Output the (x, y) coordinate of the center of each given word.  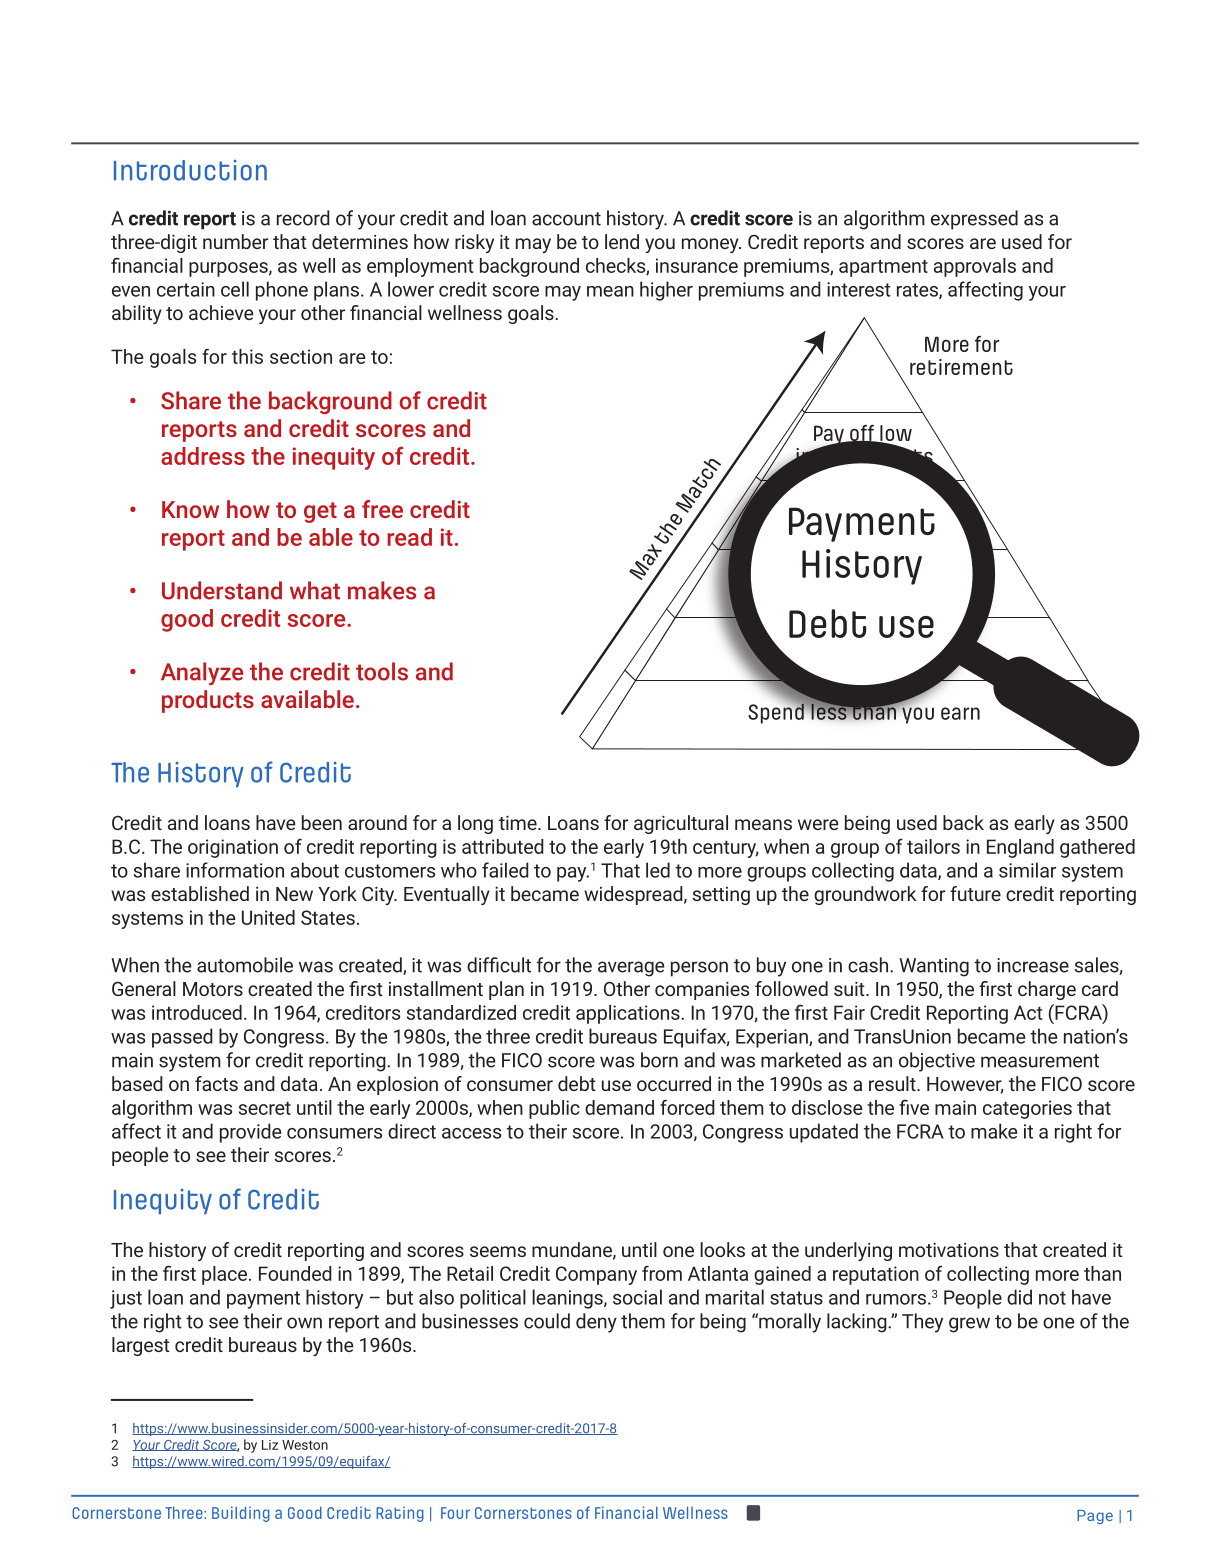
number (235, 241)
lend (622, 241)
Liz (270, 1445)
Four (455, 1513)
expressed (974, 220)
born (659, 1060)
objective (937, 1062)
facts (216, 1083)
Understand (222, 590)
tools (382, 671)
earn (960, 713)
